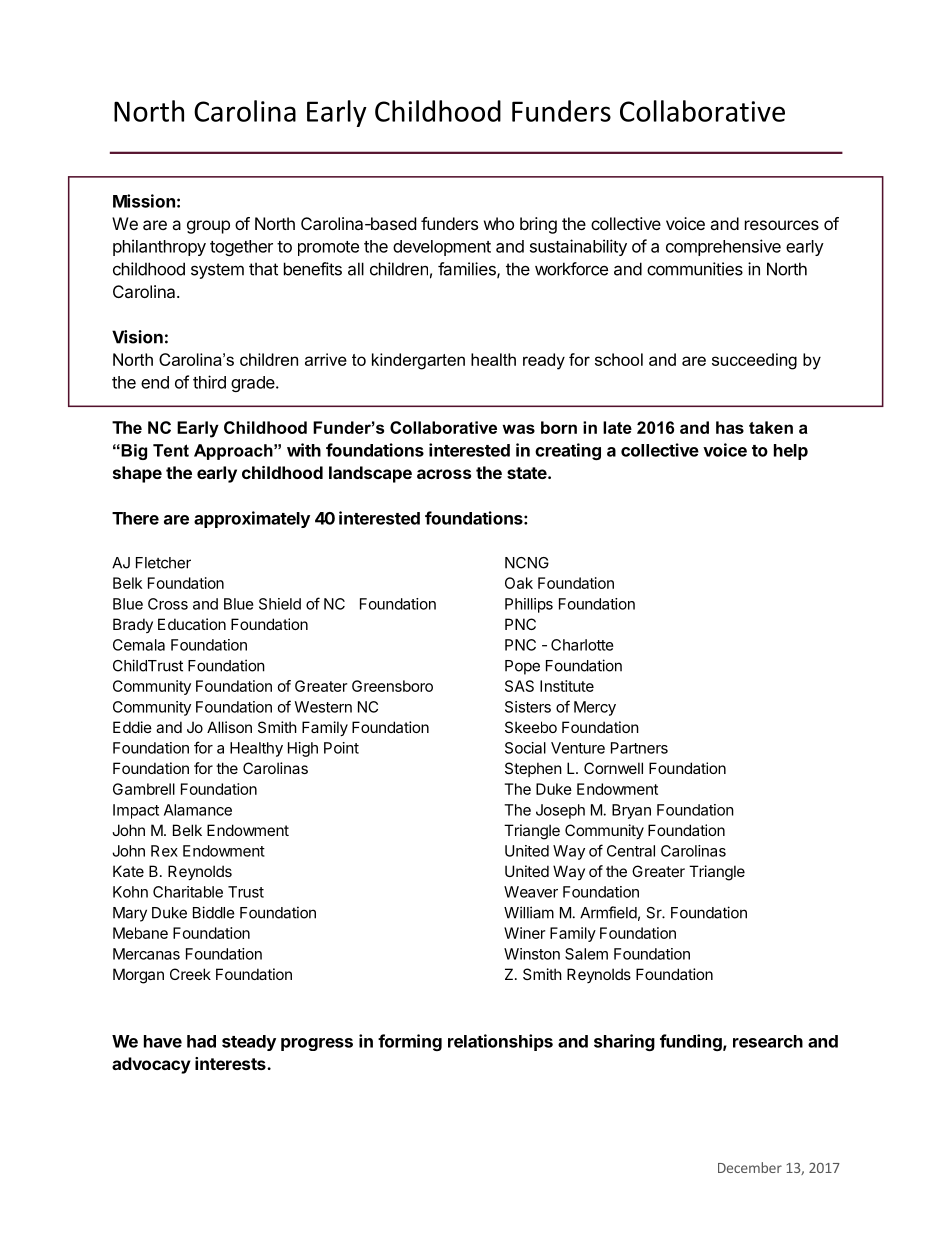 The height and width of the page is (1233, 952). What do you see at coordinates (500, 1042) in the page?
I see `relationships` at bounding box center [500, 1042].
